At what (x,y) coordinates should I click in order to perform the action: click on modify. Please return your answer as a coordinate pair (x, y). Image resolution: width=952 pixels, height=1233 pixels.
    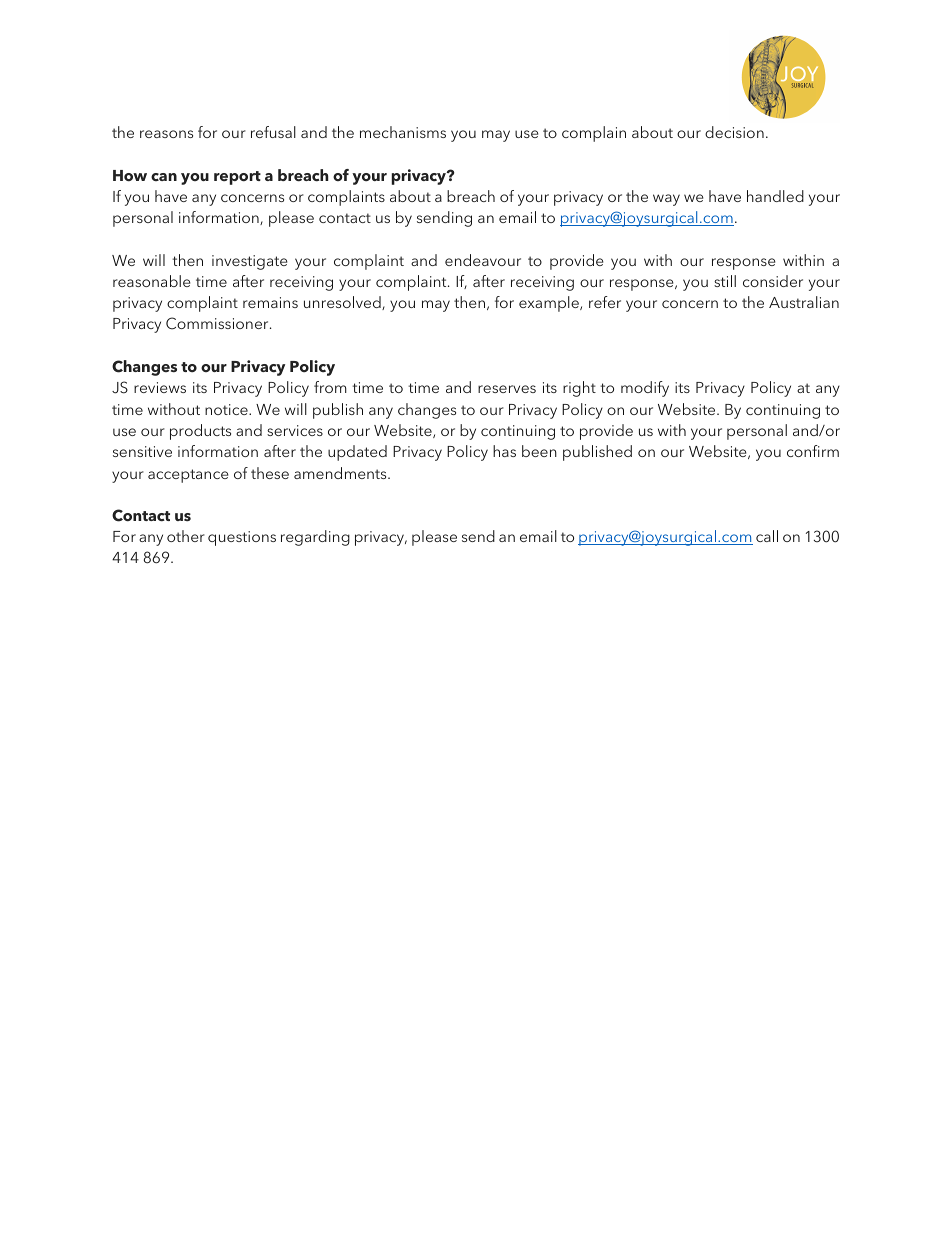
    Looking at the image, I should click on (645, 389).
